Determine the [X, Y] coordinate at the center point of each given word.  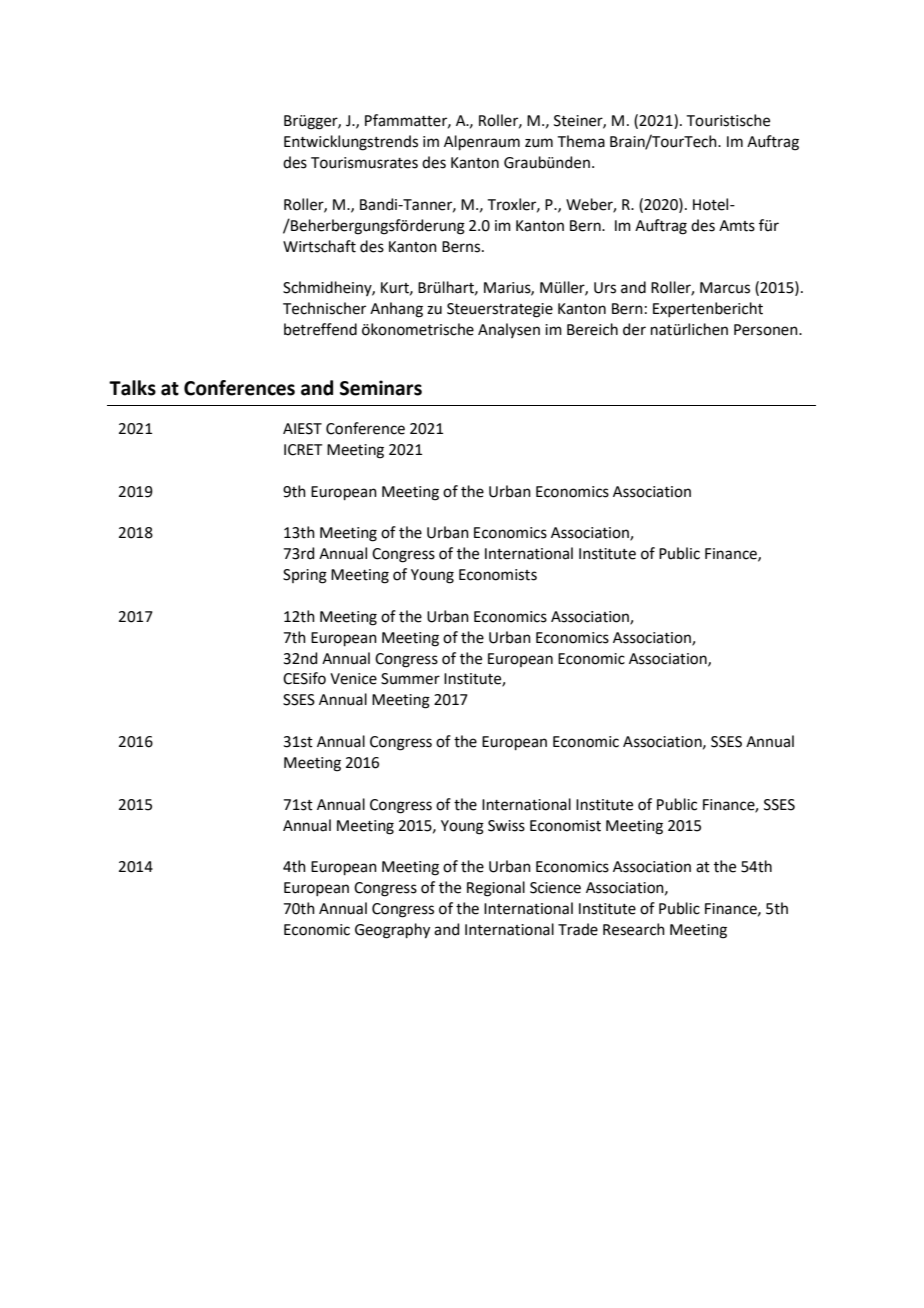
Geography [392, 931]
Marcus [725, 288]
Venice [353, 679]
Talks [132, 388]
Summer [410, 679]
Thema [581, 141]
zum [539, 143]
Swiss [506, 826]
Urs [605, 288]
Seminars [381, 388]
